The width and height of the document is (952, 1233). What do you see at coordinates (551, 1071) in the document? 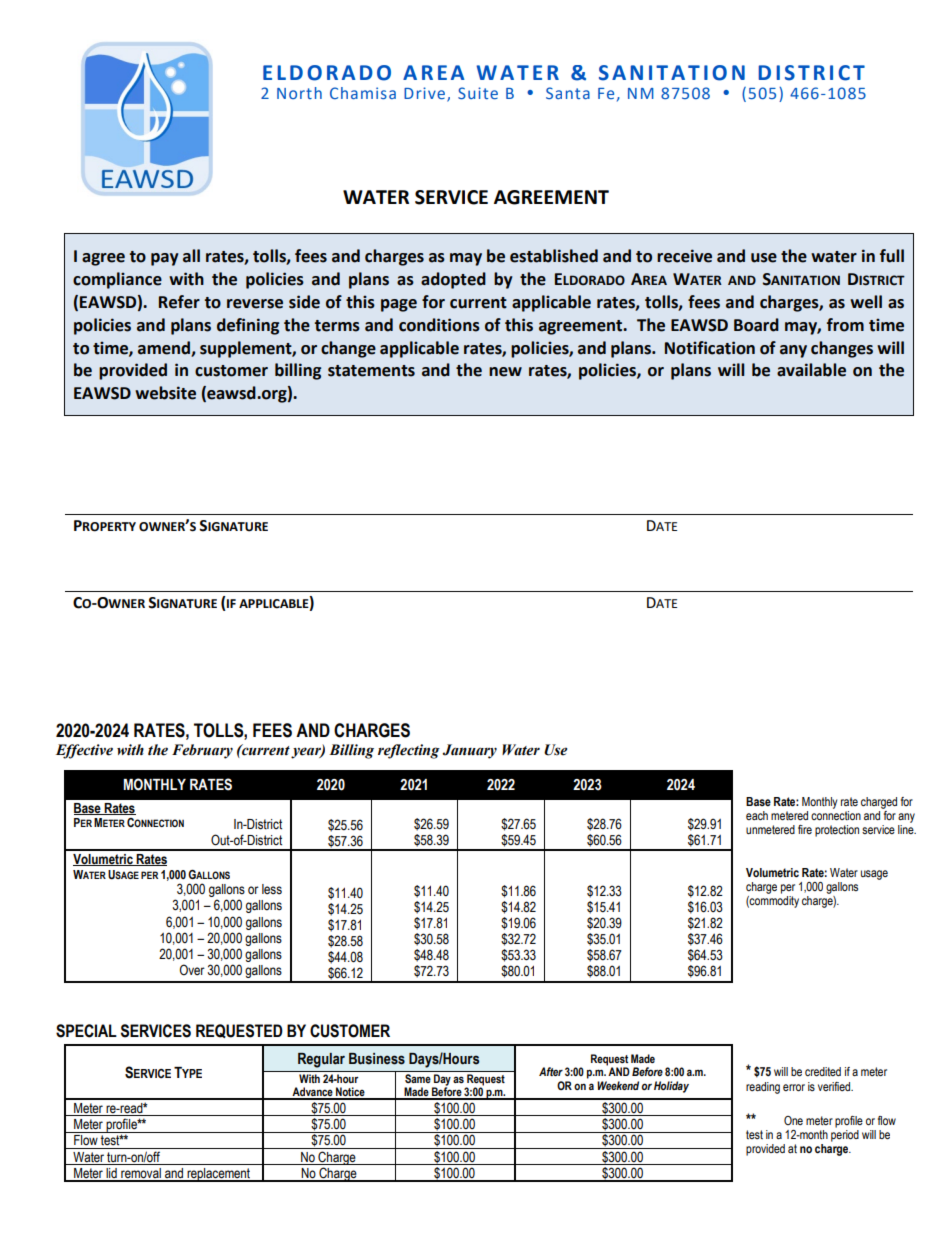
I see `After` at bounding box center [551, 1071].
